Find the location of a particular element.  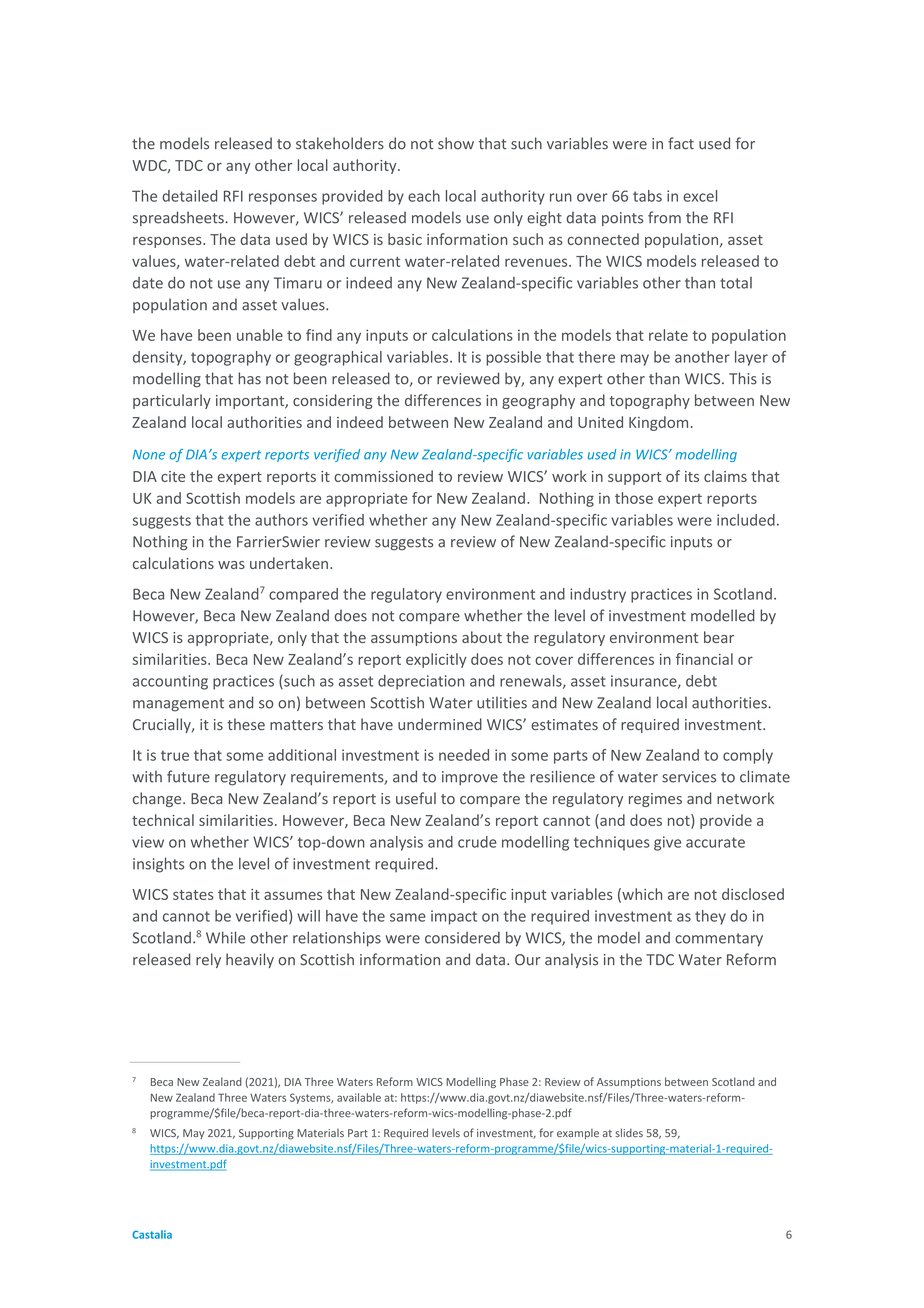

detailed is located at coordinates (189, 196).
